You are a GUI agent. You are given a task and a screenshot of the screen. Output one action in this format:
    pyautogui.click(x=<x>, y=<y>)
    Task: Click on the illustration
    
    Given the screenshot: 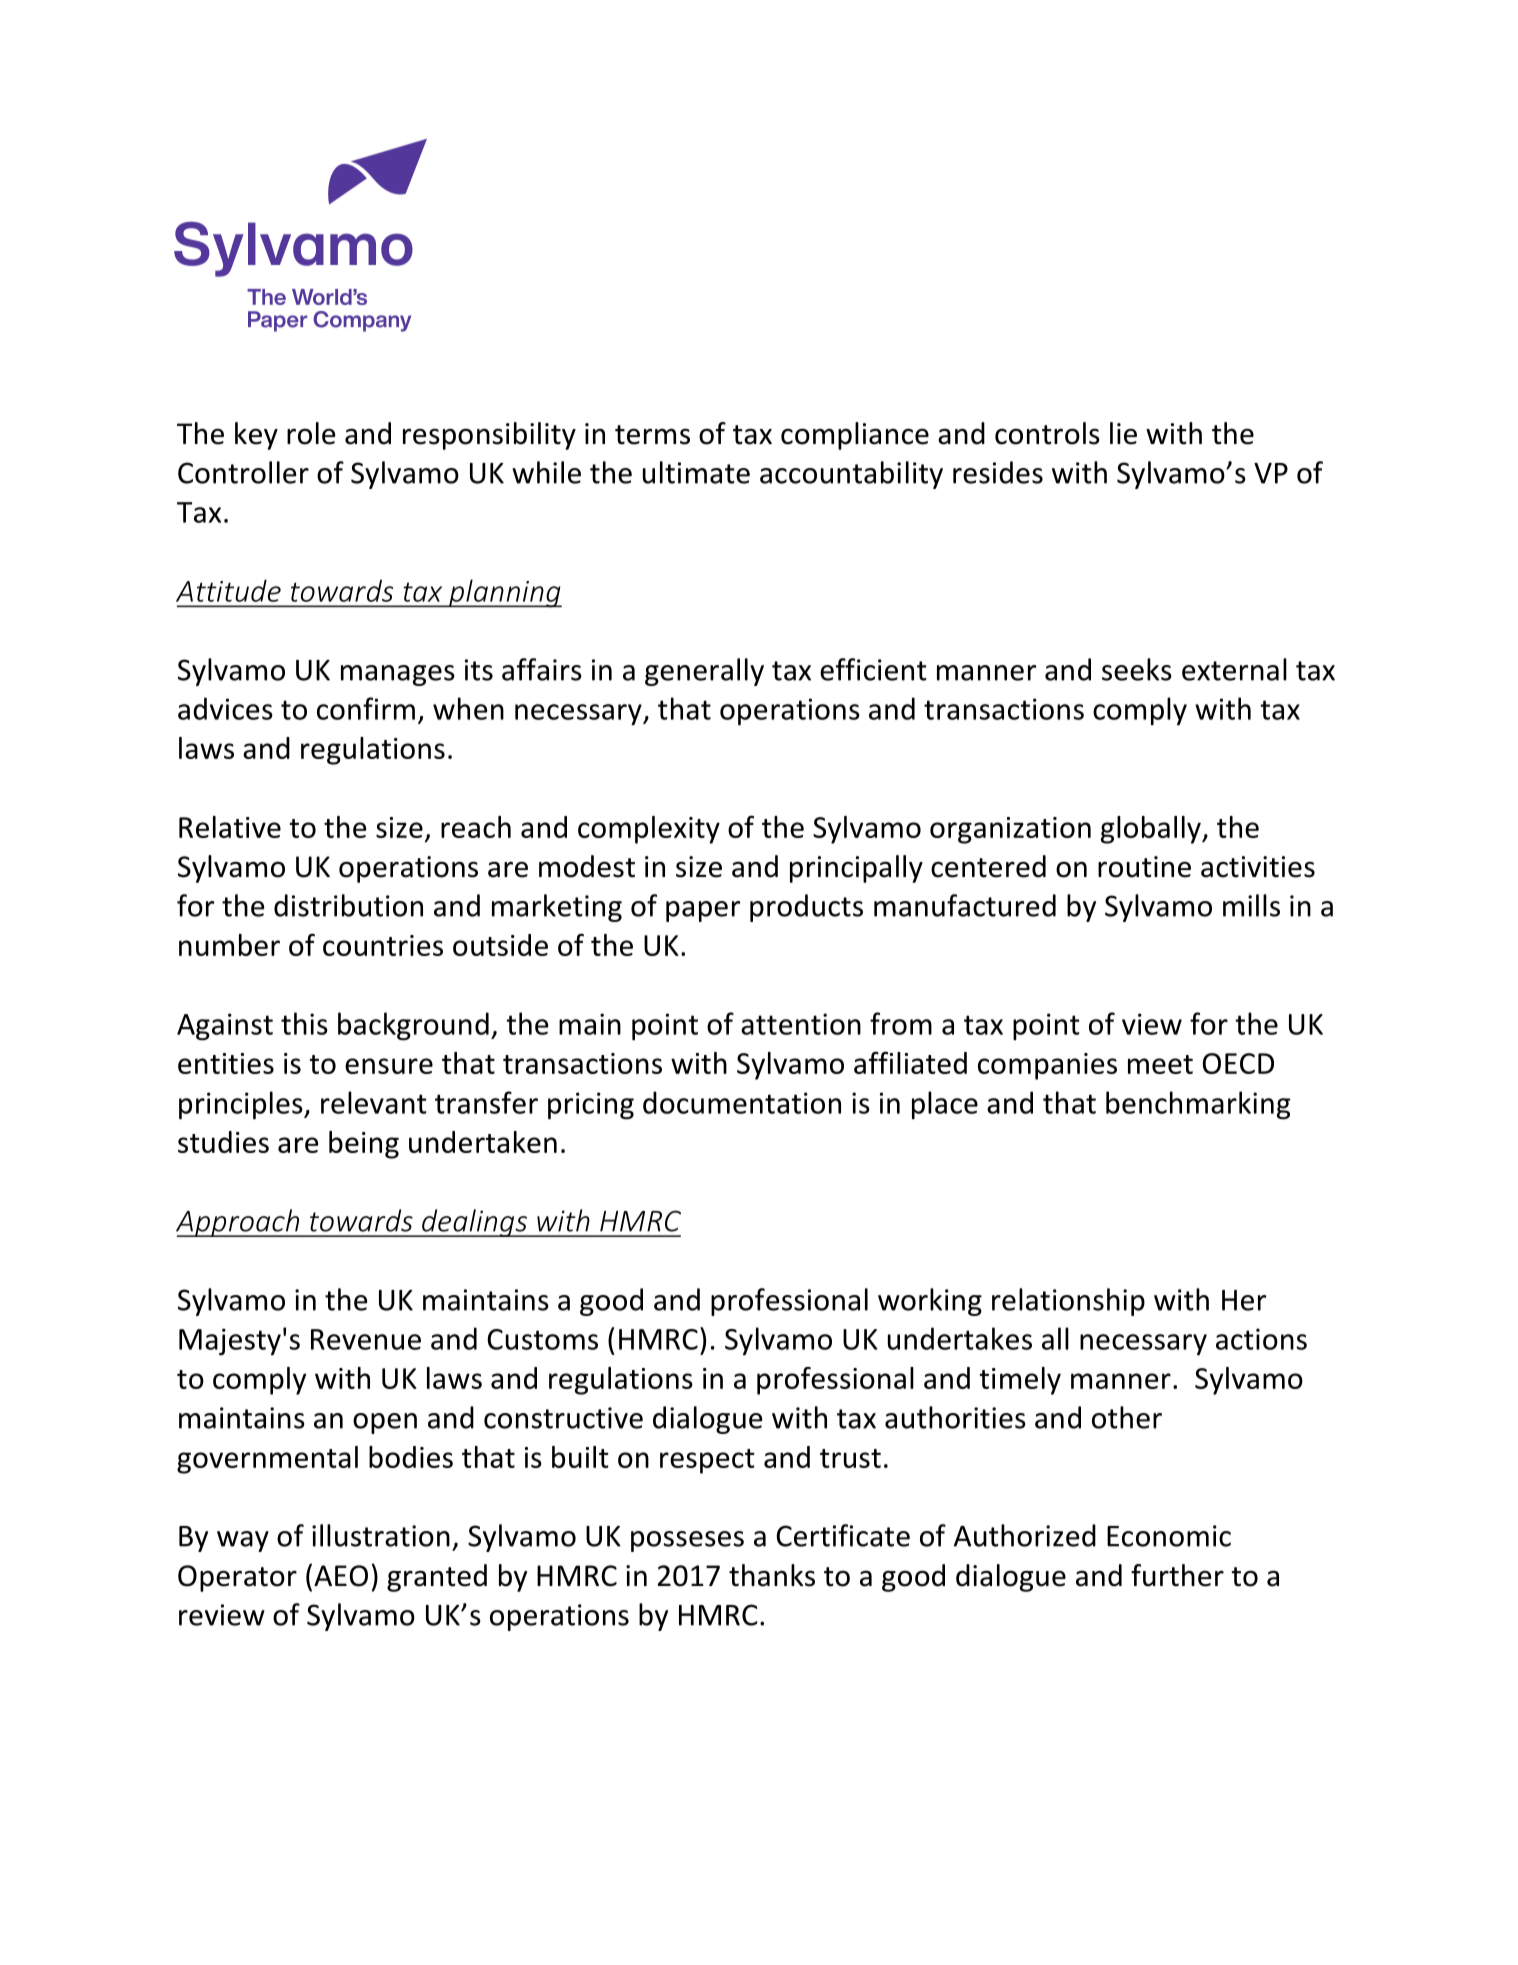 What is the action you would take?
    pyautogui.click(x=381, y=1535)
